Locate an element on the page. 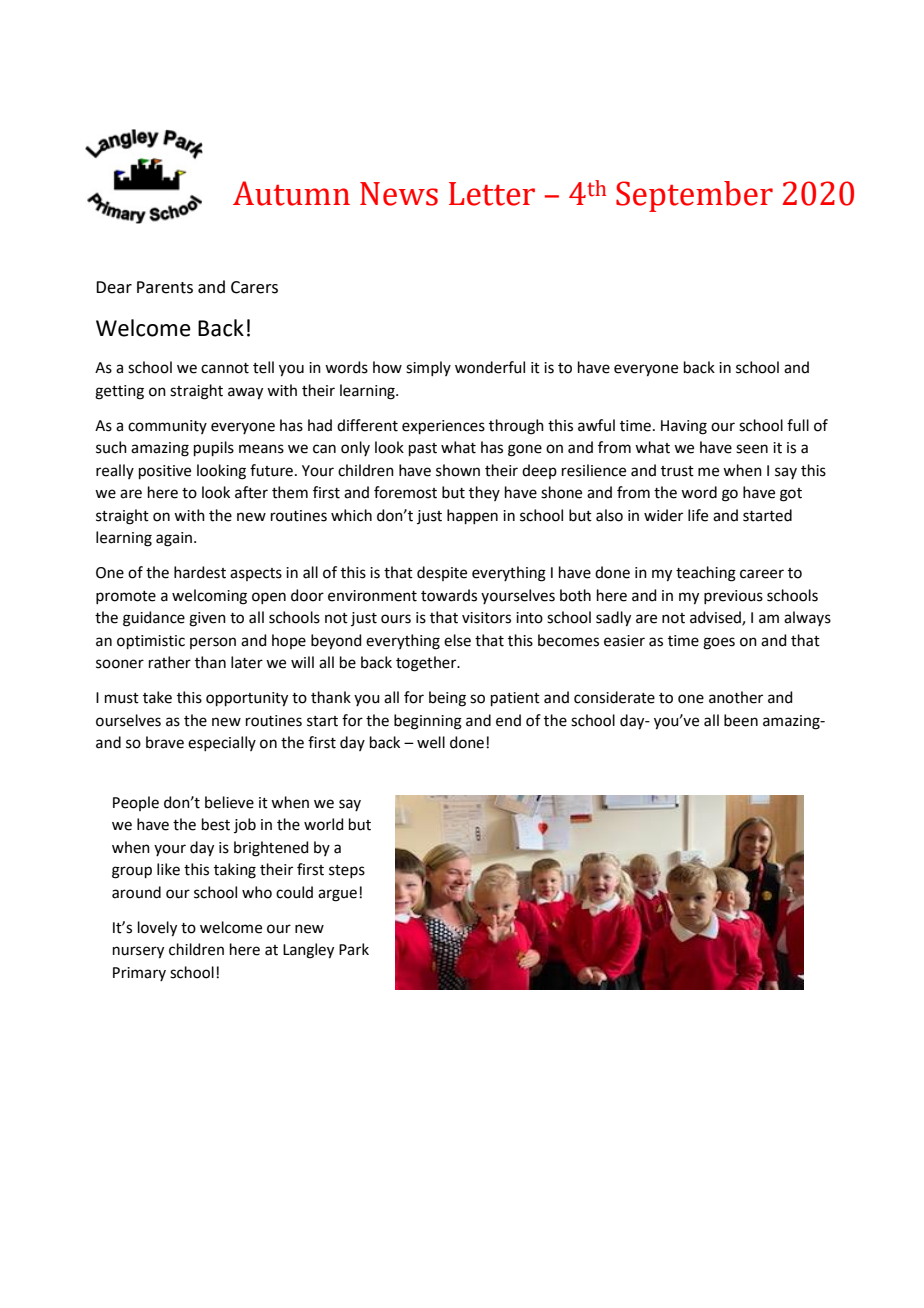  Autumn is located at coordinates (291, 193).
